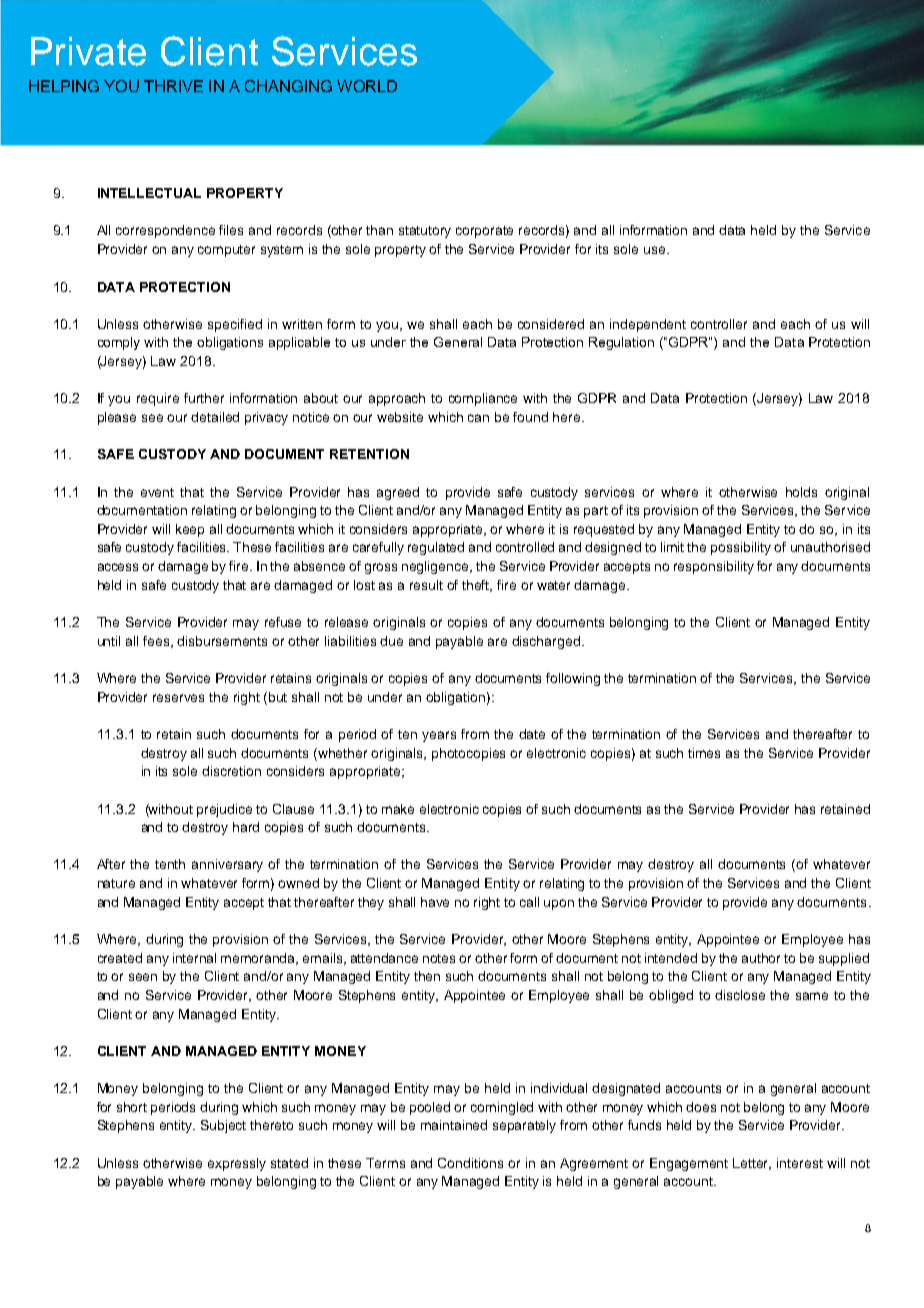 Image resolution: width=924 pixels, height=1308 pixels. Describe the element at coordinates (173, 86) in the screenshot. I see `THRIVE` at that location.
